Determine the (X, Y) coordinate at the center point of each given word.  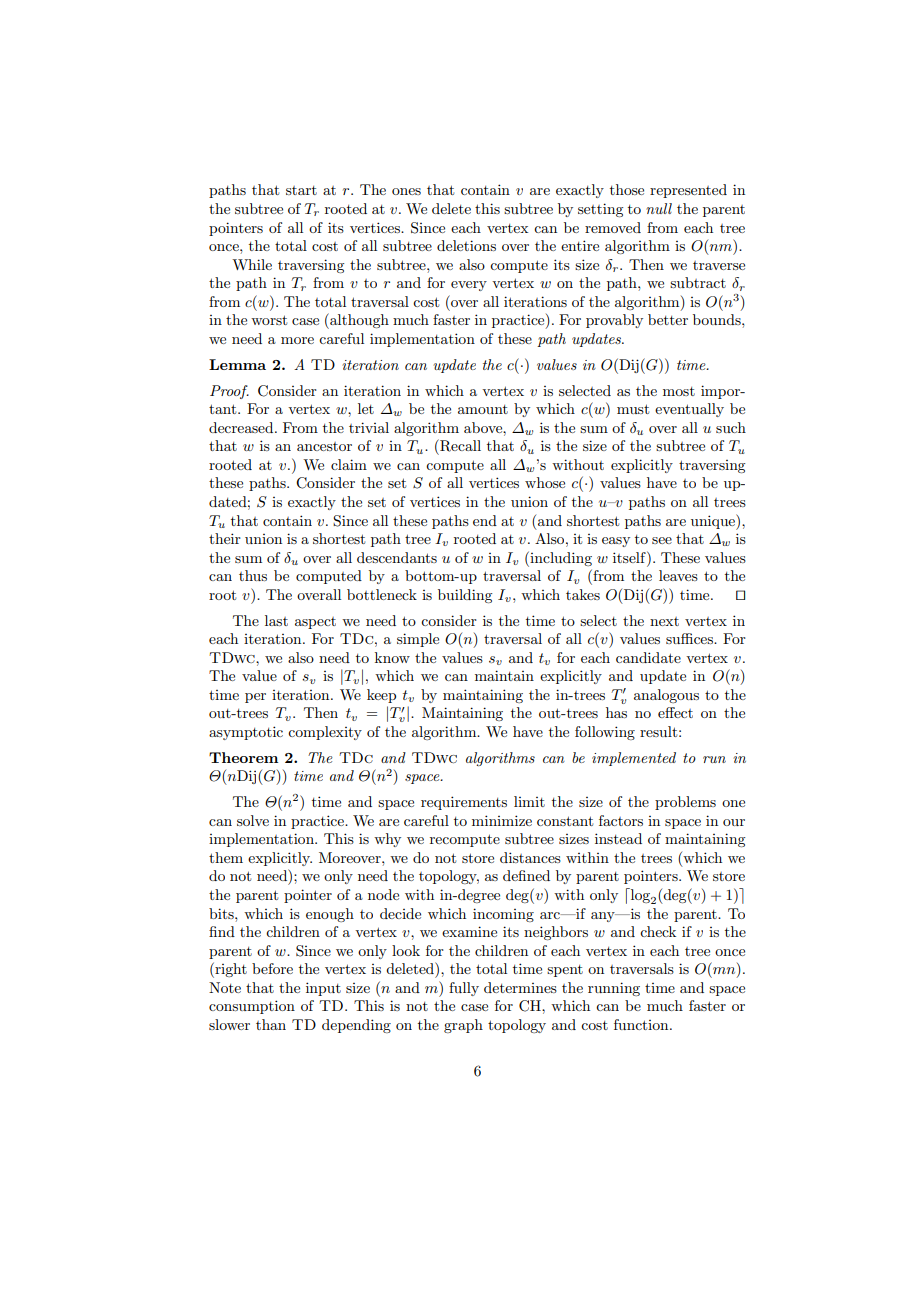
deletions (466, 245)
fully (464, 989)
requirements (464, 803)
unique (714, 522)
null (659, 208)
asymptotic (246, 733)
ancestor (324, 446)
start (301, 190)
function (642, 1024)
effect (675, 712)
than (271, 1024)
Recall (459, 445)
